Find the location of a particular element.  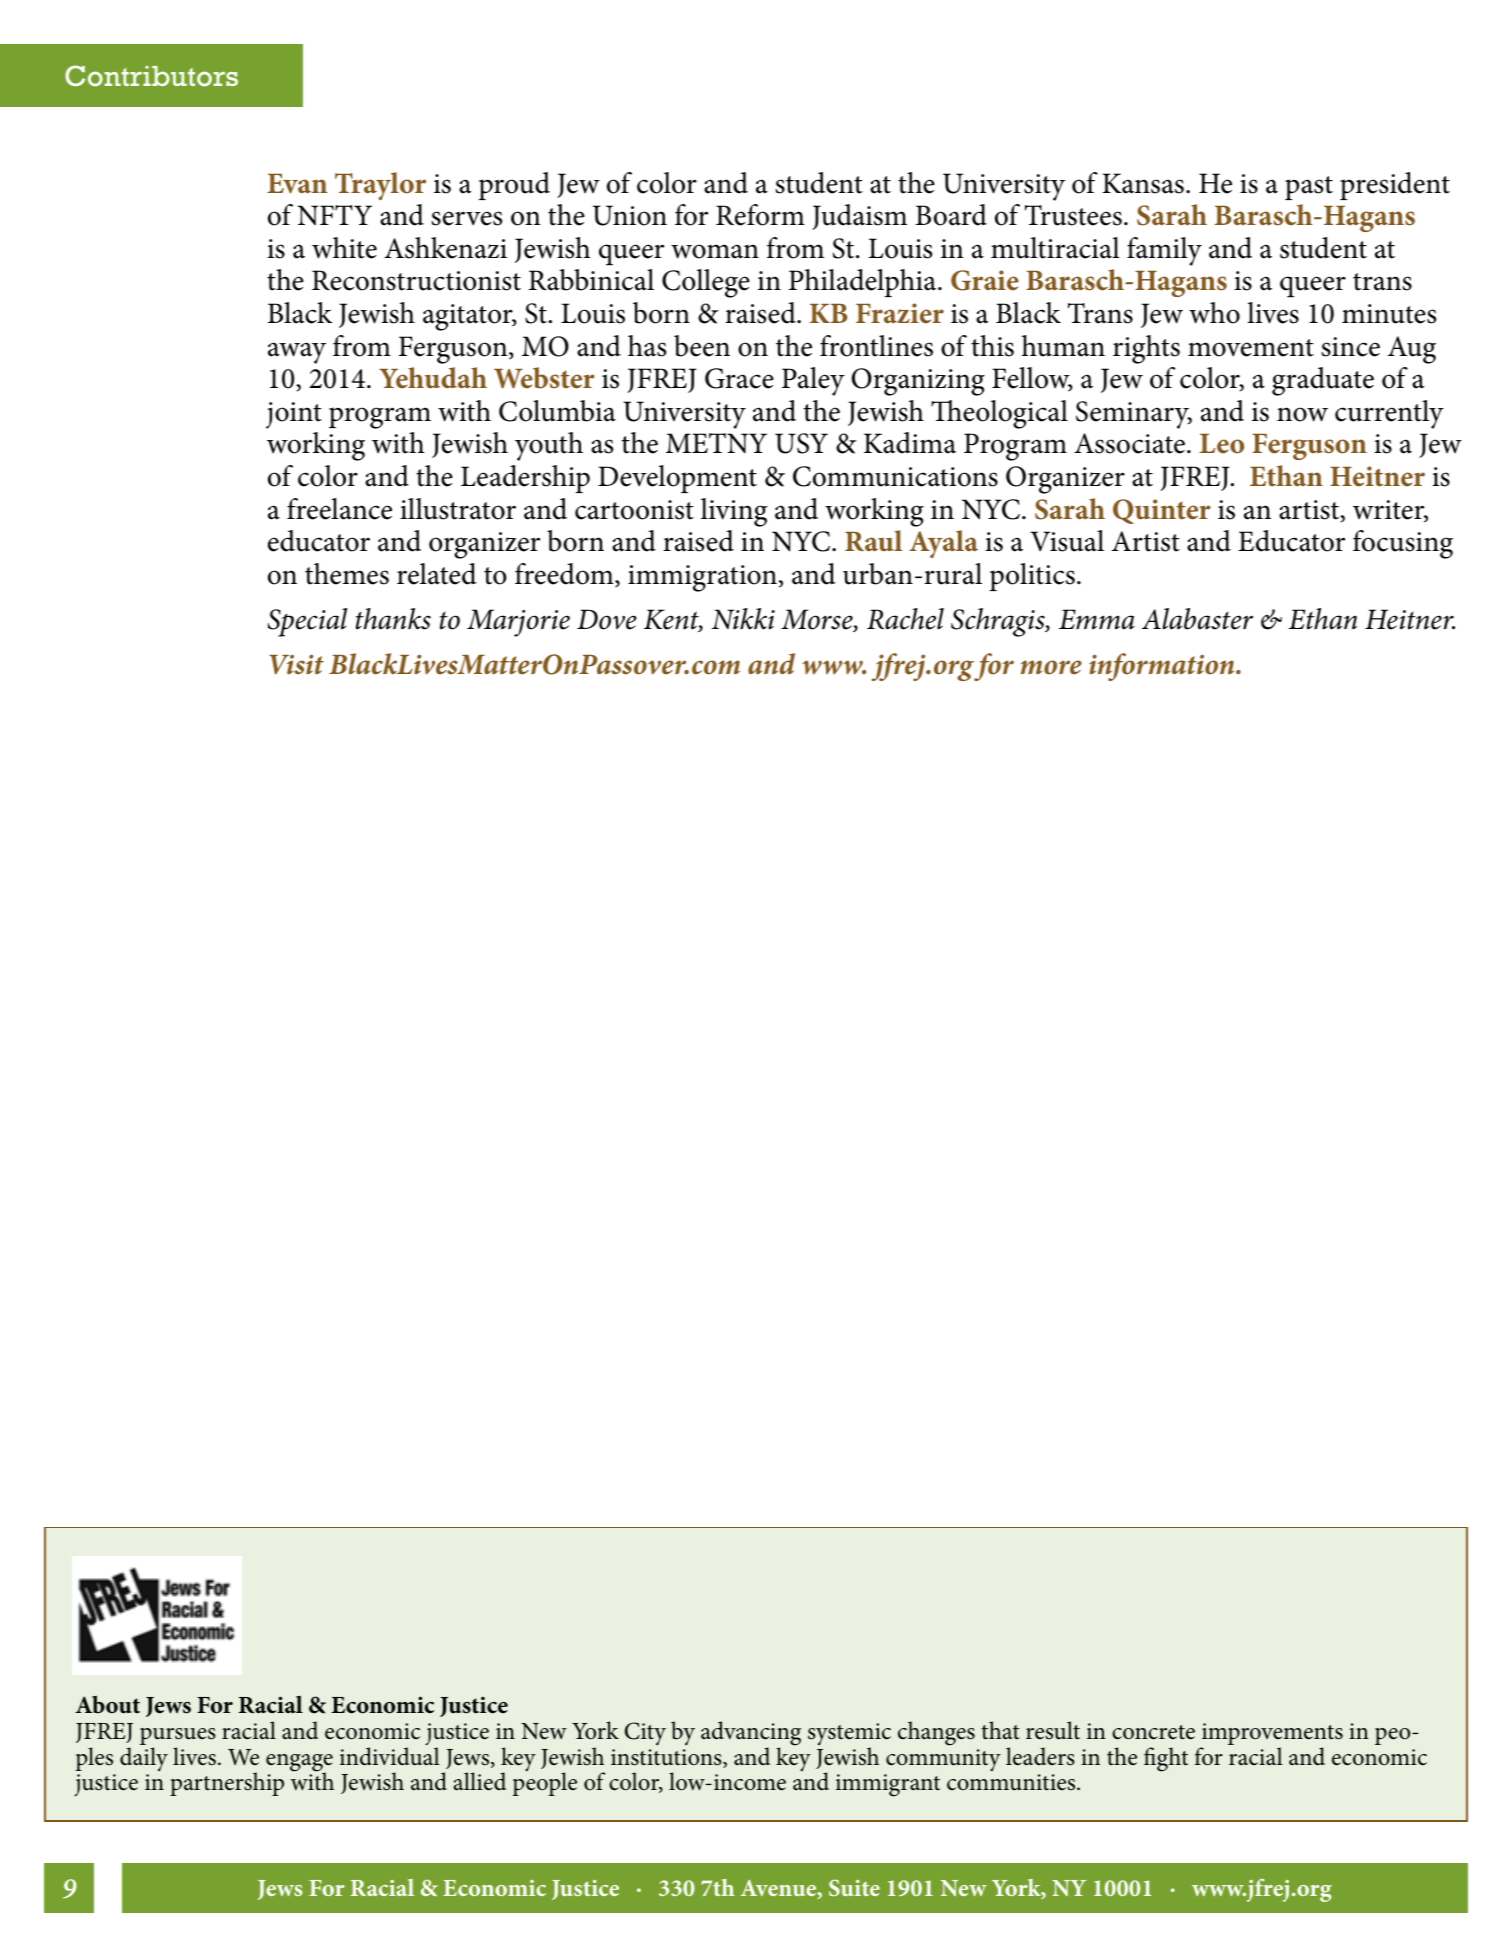

past is located at coordinates (1309, 188).
